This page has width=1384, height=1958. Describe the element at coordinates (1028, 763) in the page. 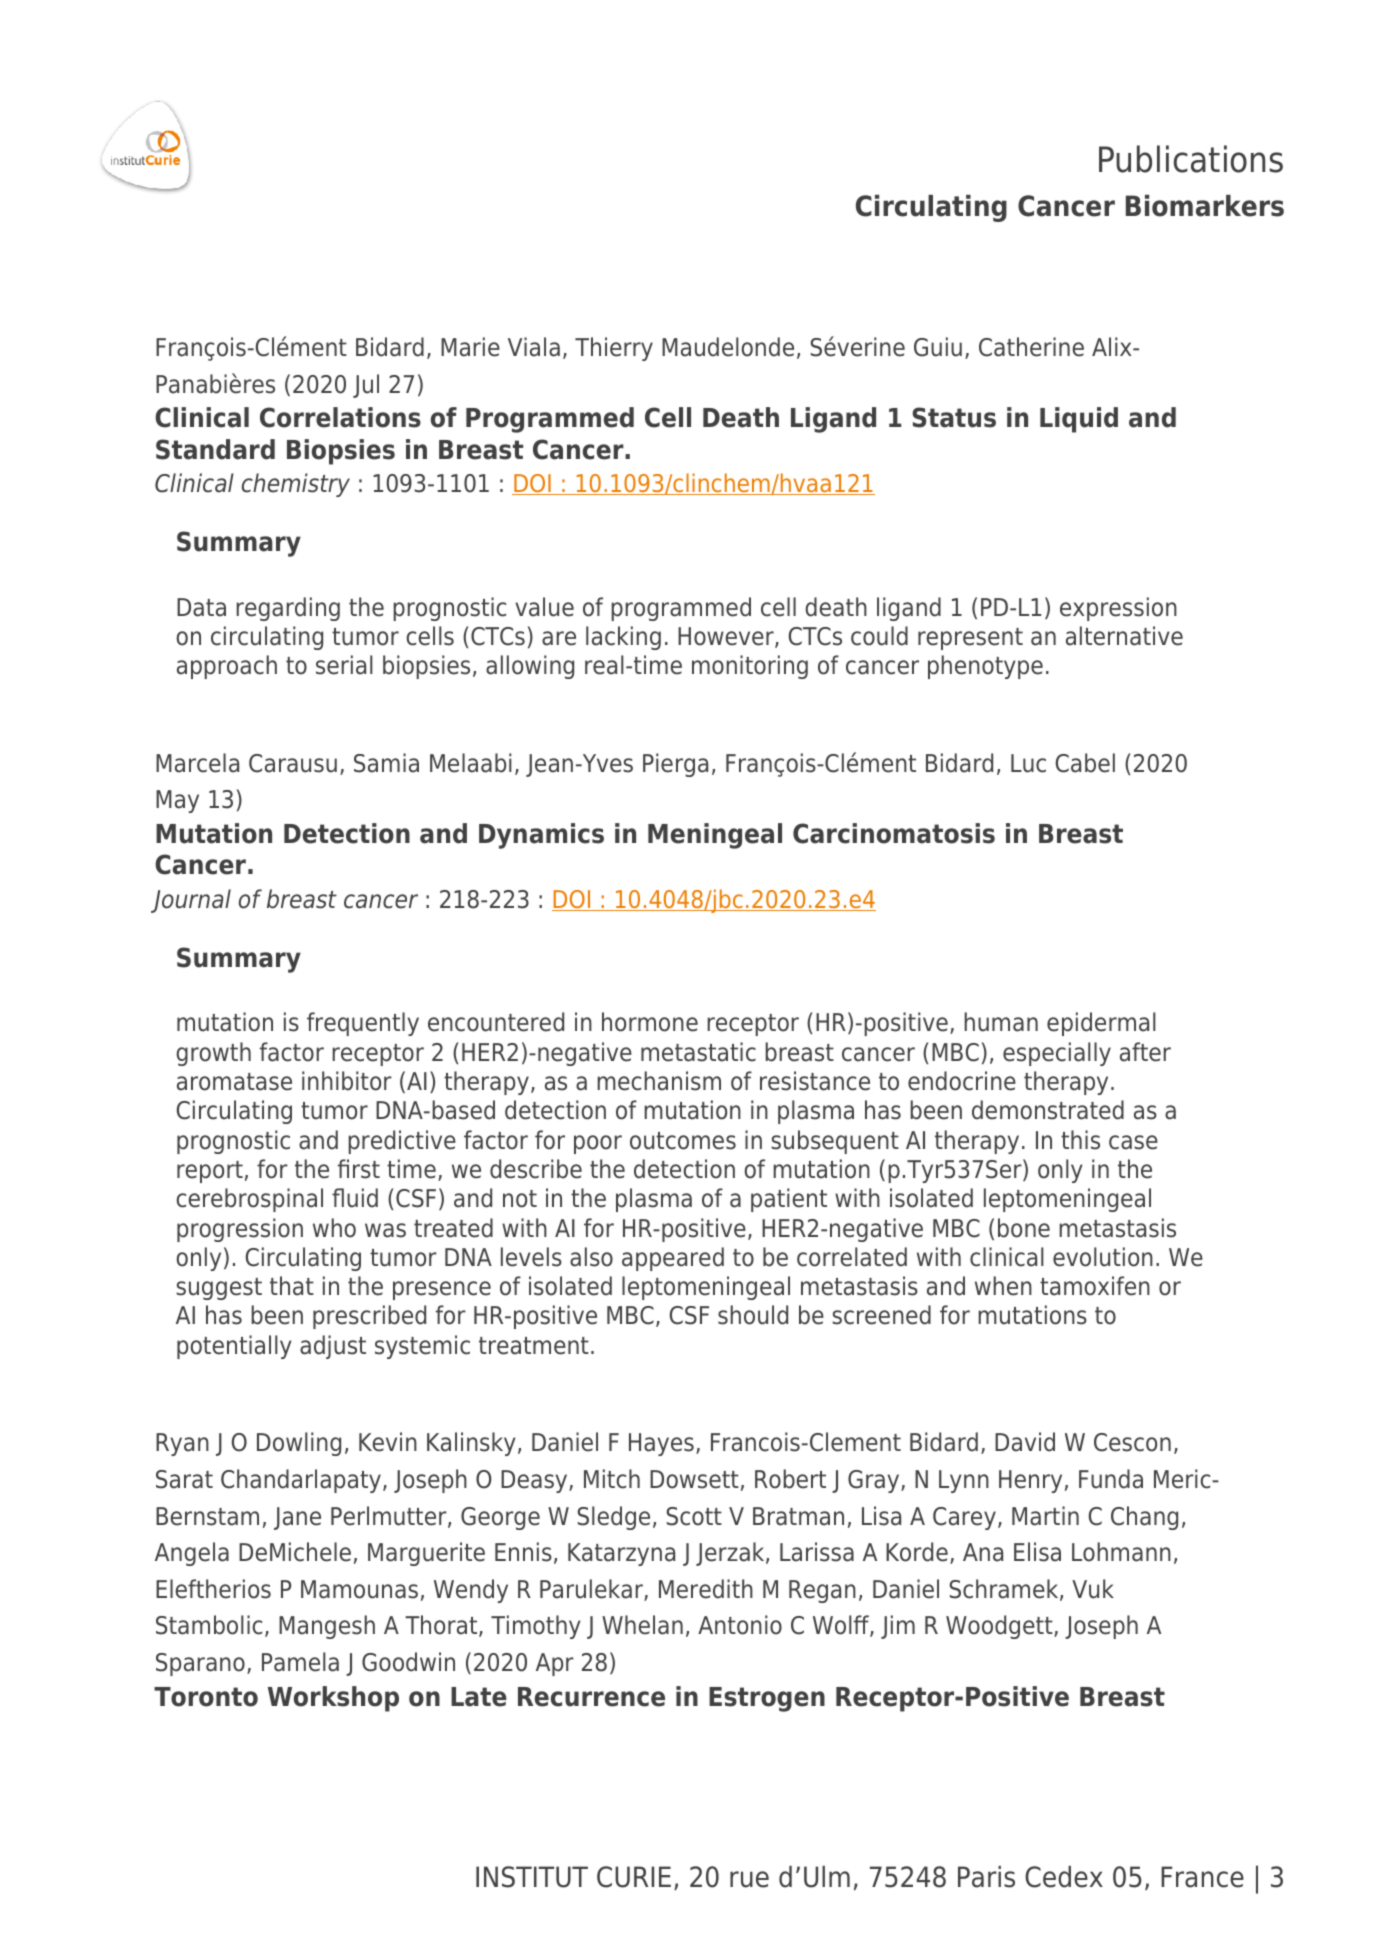

I see `Luc` at that location.
